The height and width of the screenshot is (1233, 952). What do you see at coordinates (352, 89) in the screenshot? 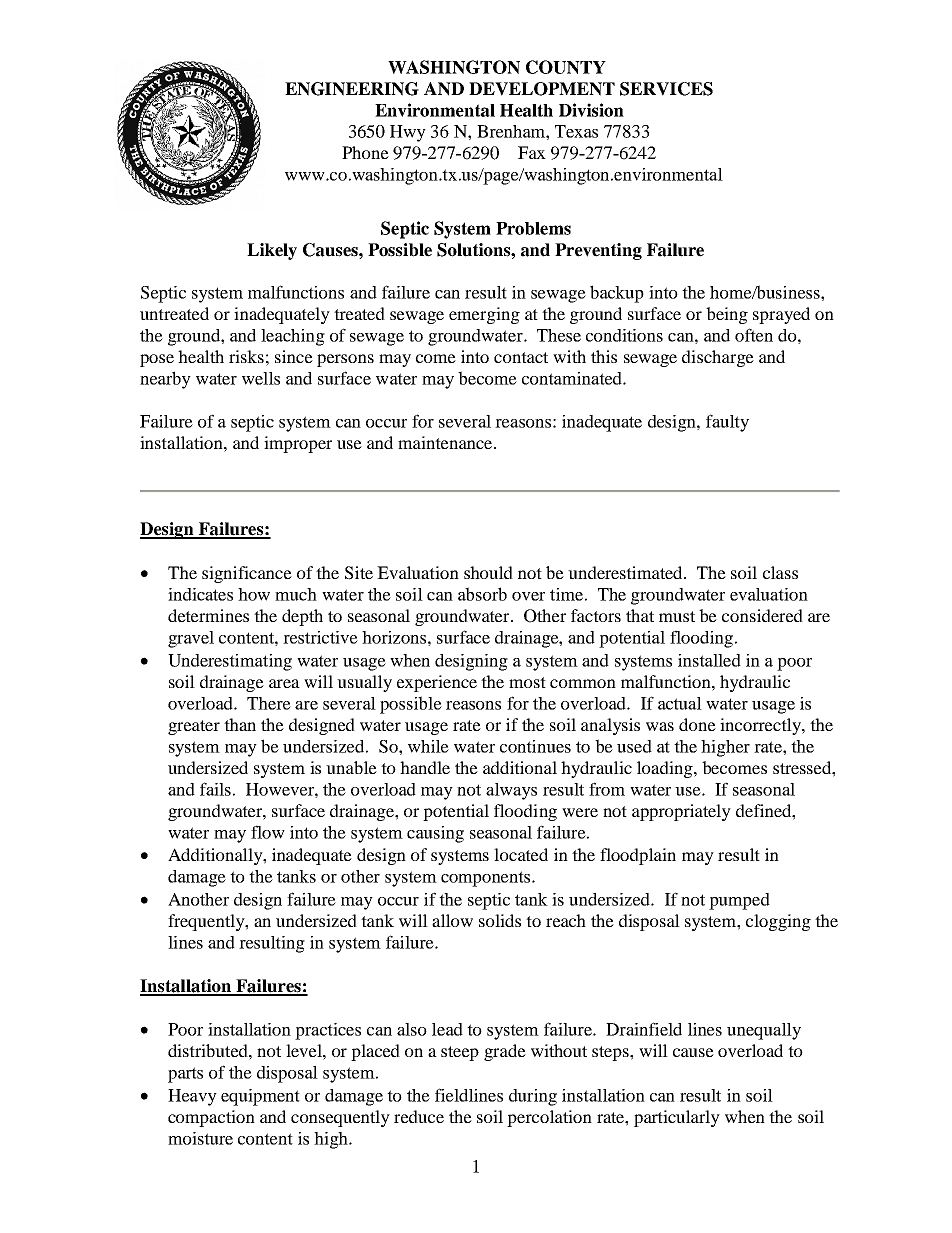
I see `ENGINEERING` at bounding box center [352, 89].
